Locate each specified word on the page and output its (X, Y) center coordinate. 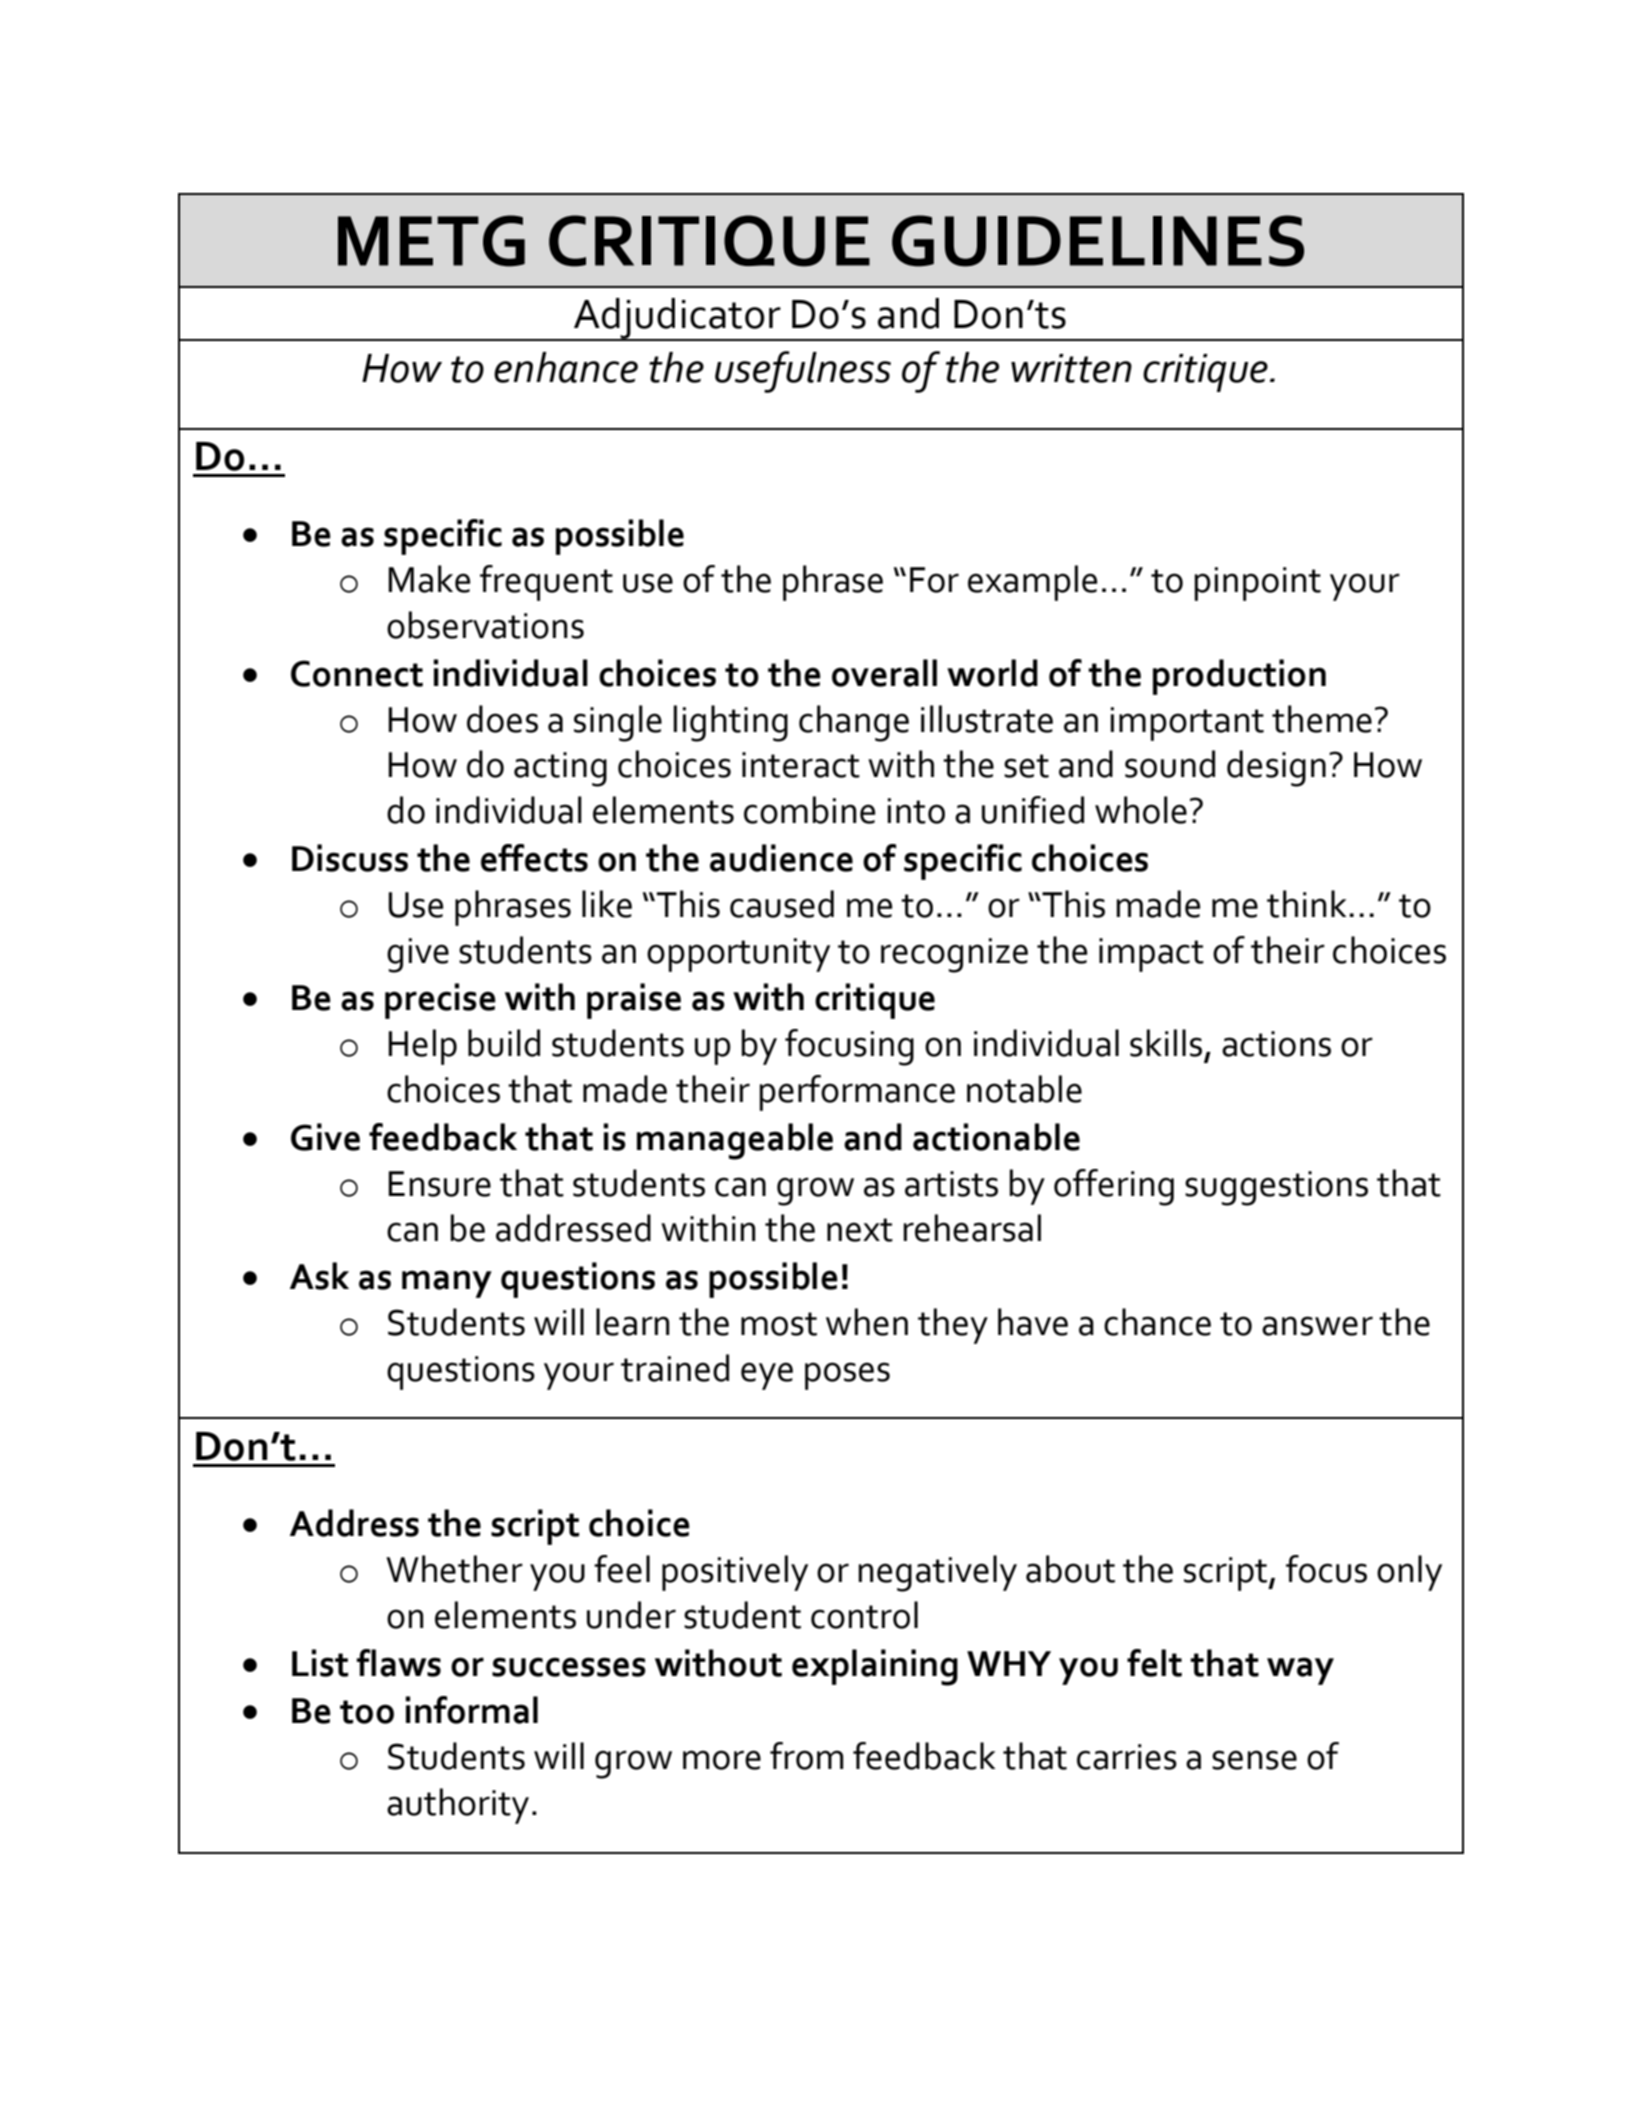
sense (1254, 1760)
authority (458, 1806)
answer (1317, 1326)
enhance (566, 367)
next (860, 1230)
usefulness (803, 372)
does (502, 719)
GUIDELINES (1098, 241)
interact (801, 765)
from (807, 1756)
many (447, 1284)
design (1276, 768)
